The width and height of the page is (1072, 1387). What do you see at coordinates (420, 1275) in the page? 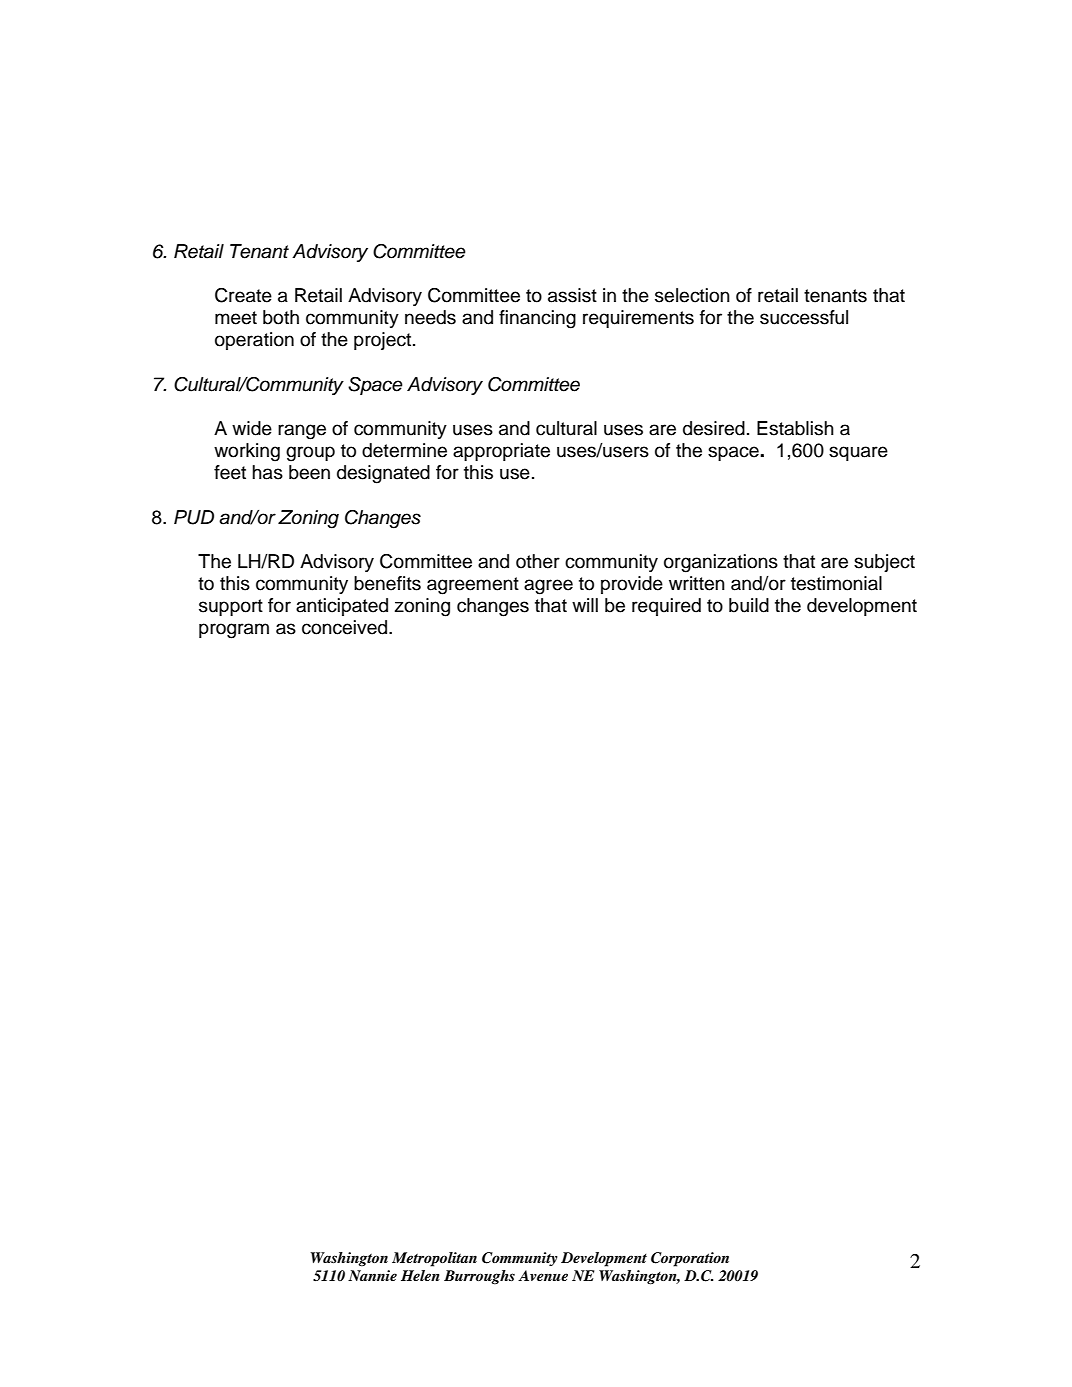
I see `Helen` at bounding box center [420, 1275].
